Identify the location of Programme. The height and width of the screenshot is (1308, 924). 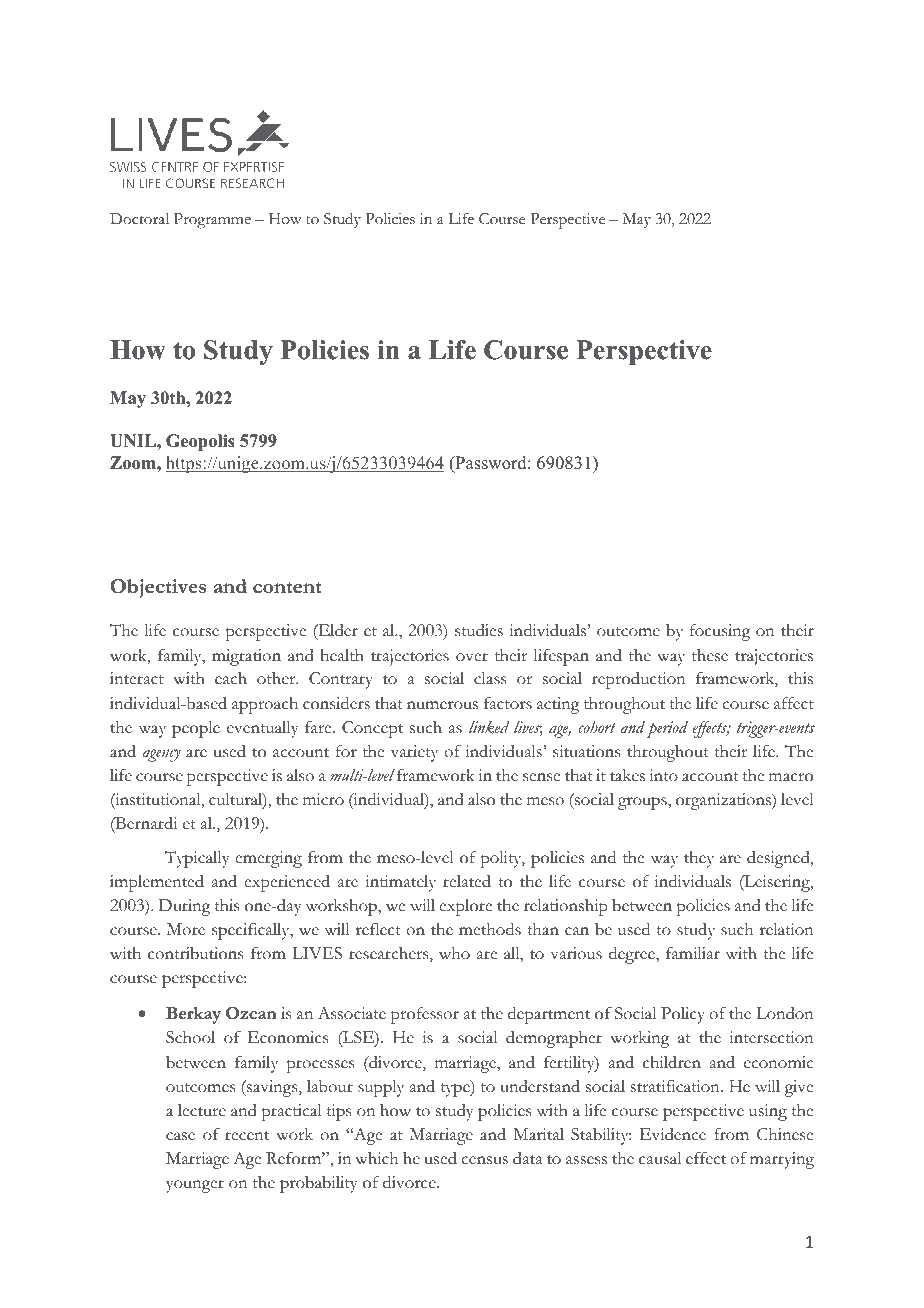
(212, 221).
